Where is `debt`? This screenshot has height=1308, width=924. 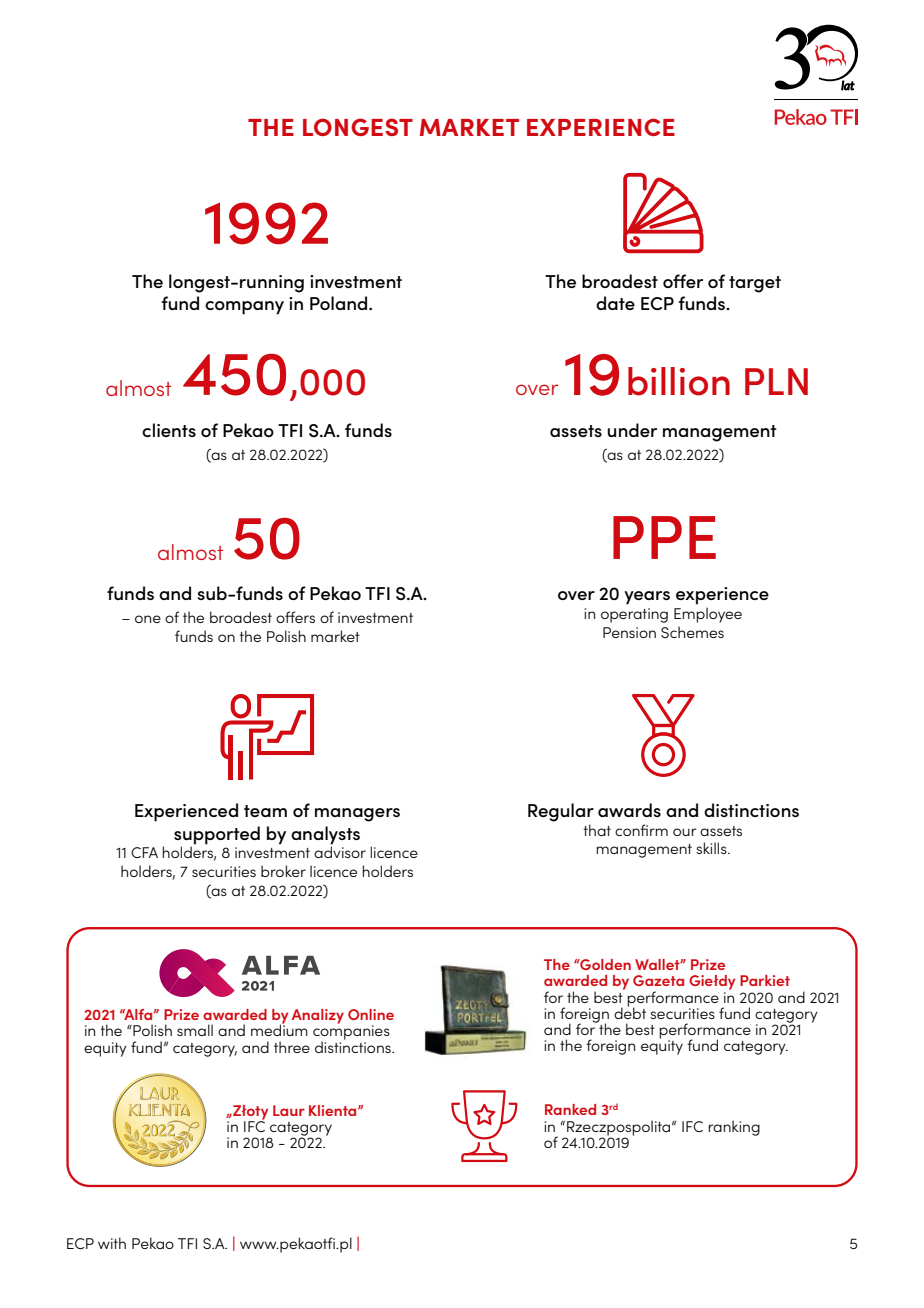 debt is located at coordinates (630, 1012).
